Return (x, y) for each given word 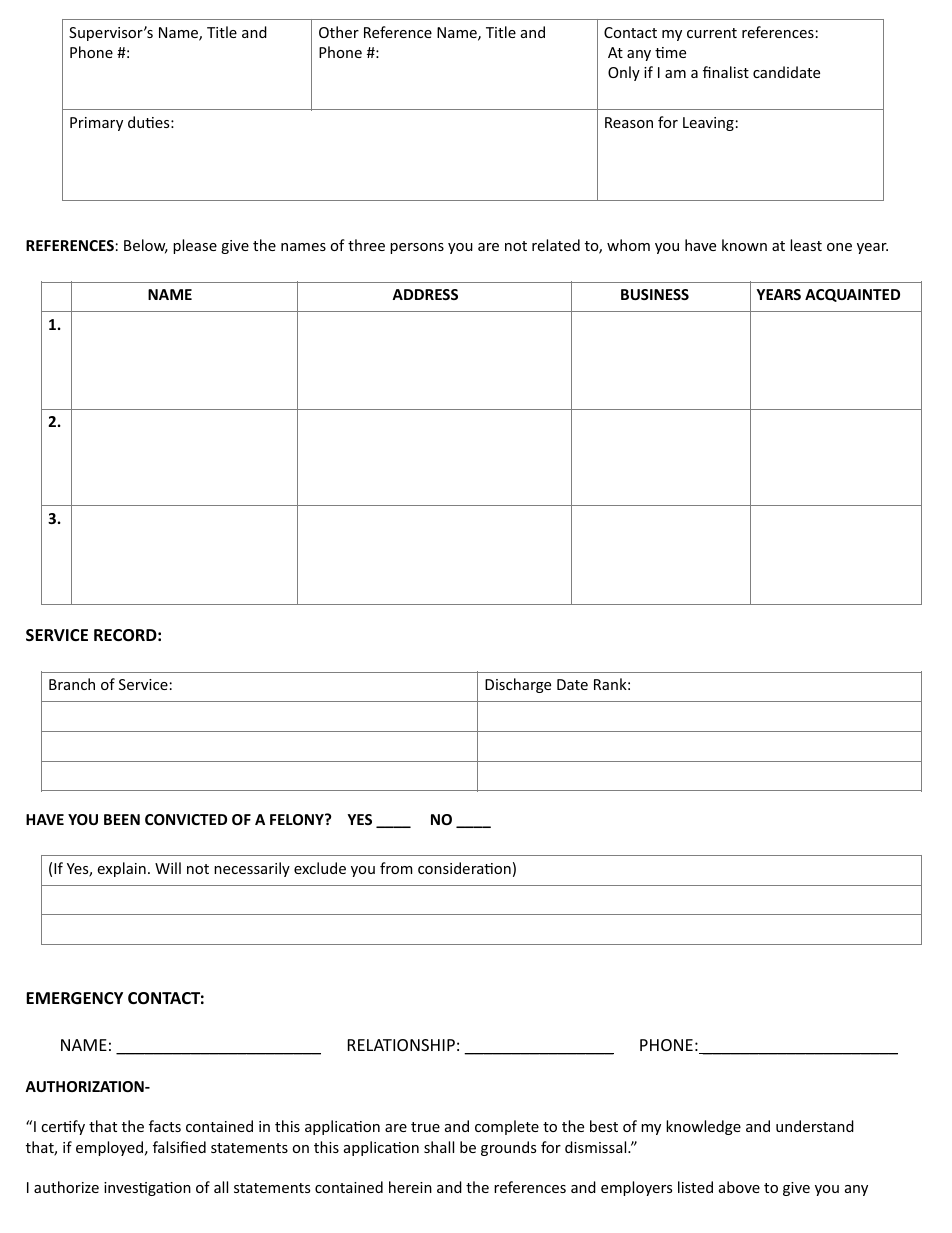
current (712, 33)
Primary (96, 124)
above (739, 1187)
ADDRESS (425, 294)
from (396, 868)
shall (439, 1147)
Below (146, 246)
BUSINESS (655, 294)
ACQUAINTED (852, 295)
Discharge (518, 685)
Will (168, 868)
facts (165, 1126)
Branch (72, 684)
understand (815, 1126)
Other (339, 32)
